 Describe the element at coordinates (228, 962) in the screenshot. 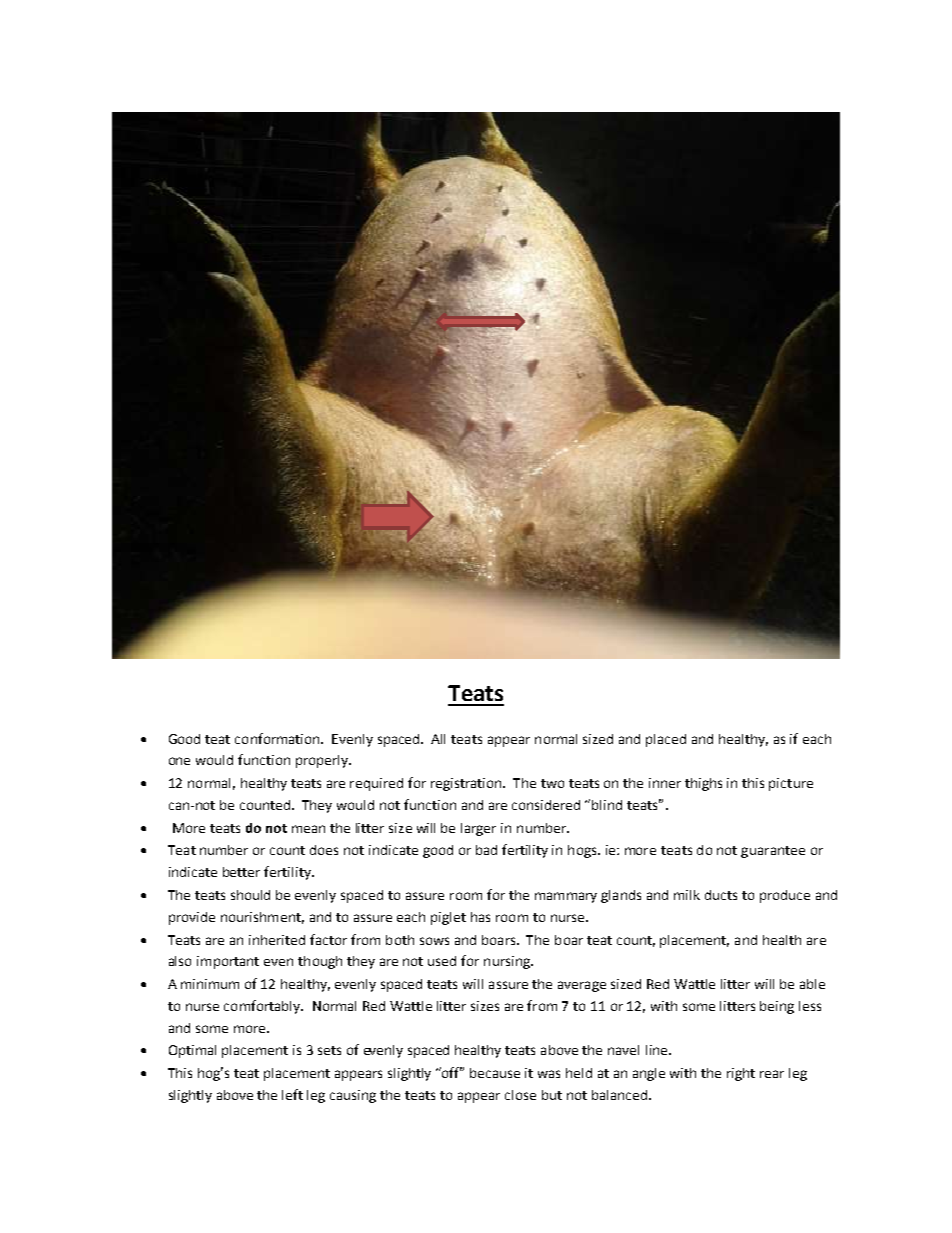

I see `important` at that location.
